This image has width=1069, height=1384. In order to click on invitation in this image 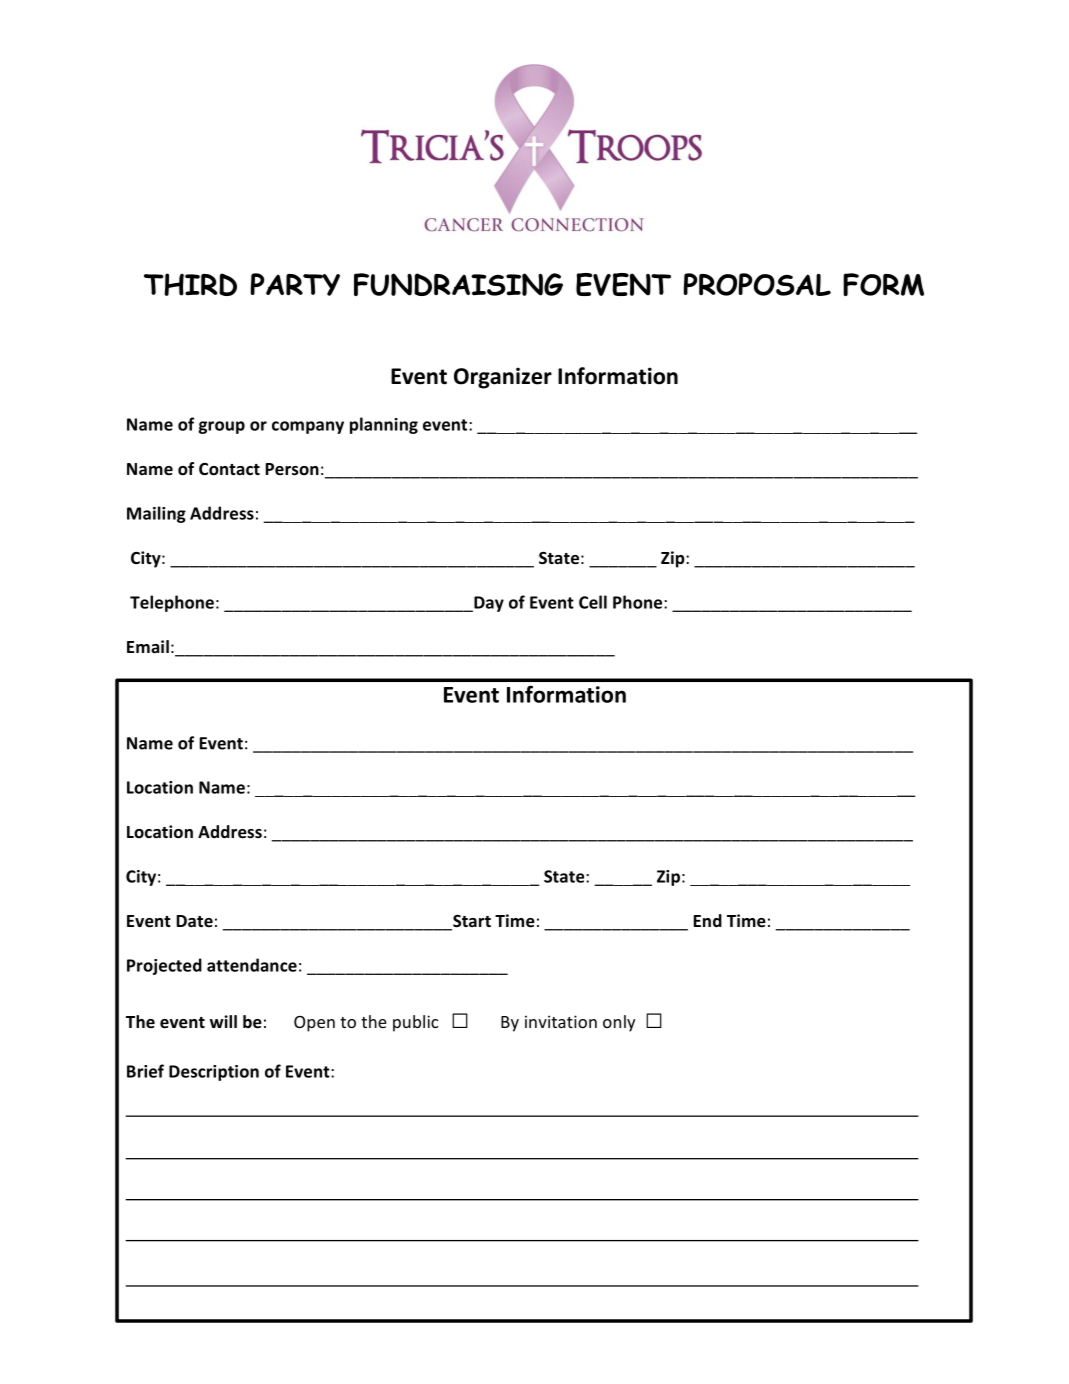, I will do `click(561, 1021)`.
